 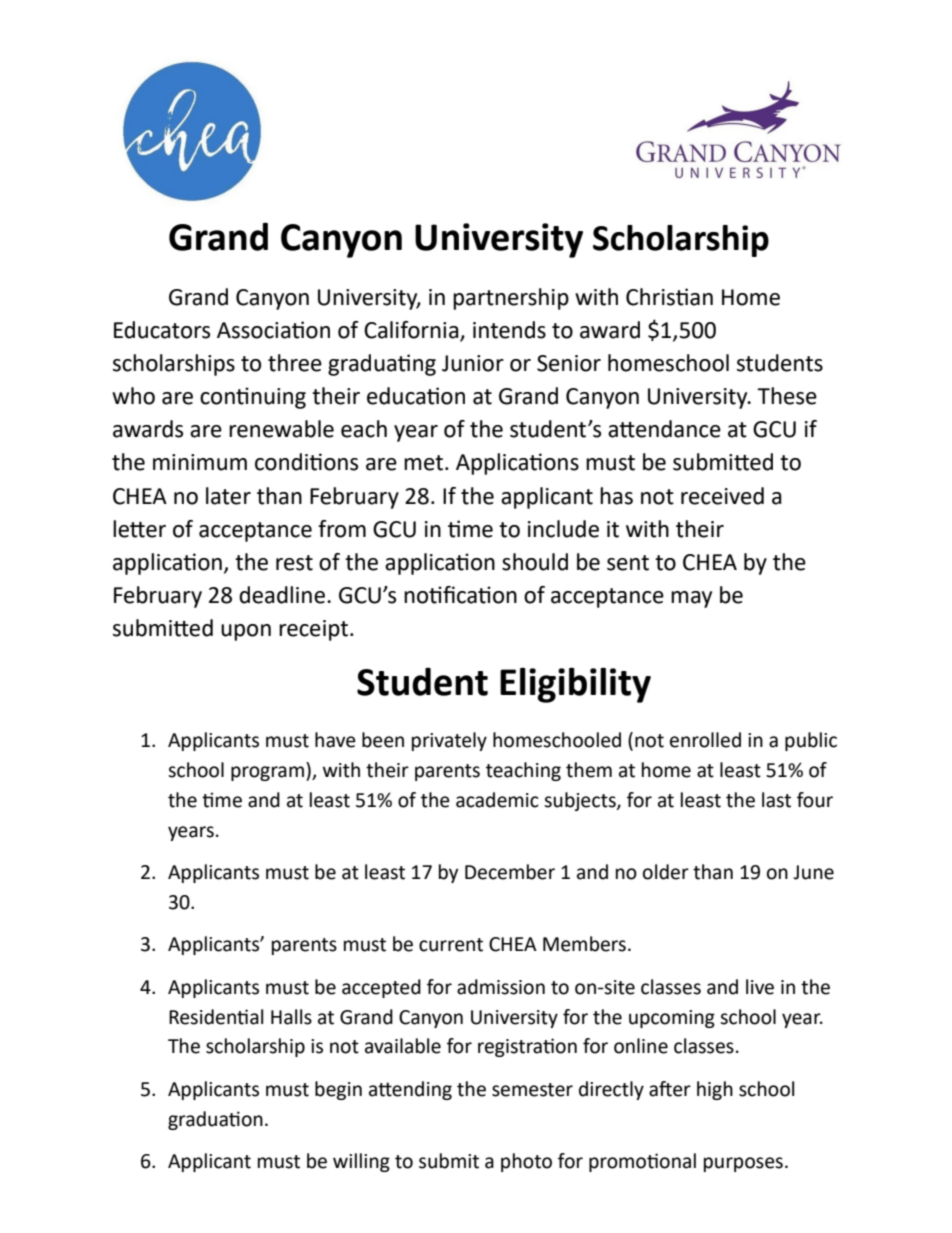 I want to click on received, so click(x=722, y=496).
